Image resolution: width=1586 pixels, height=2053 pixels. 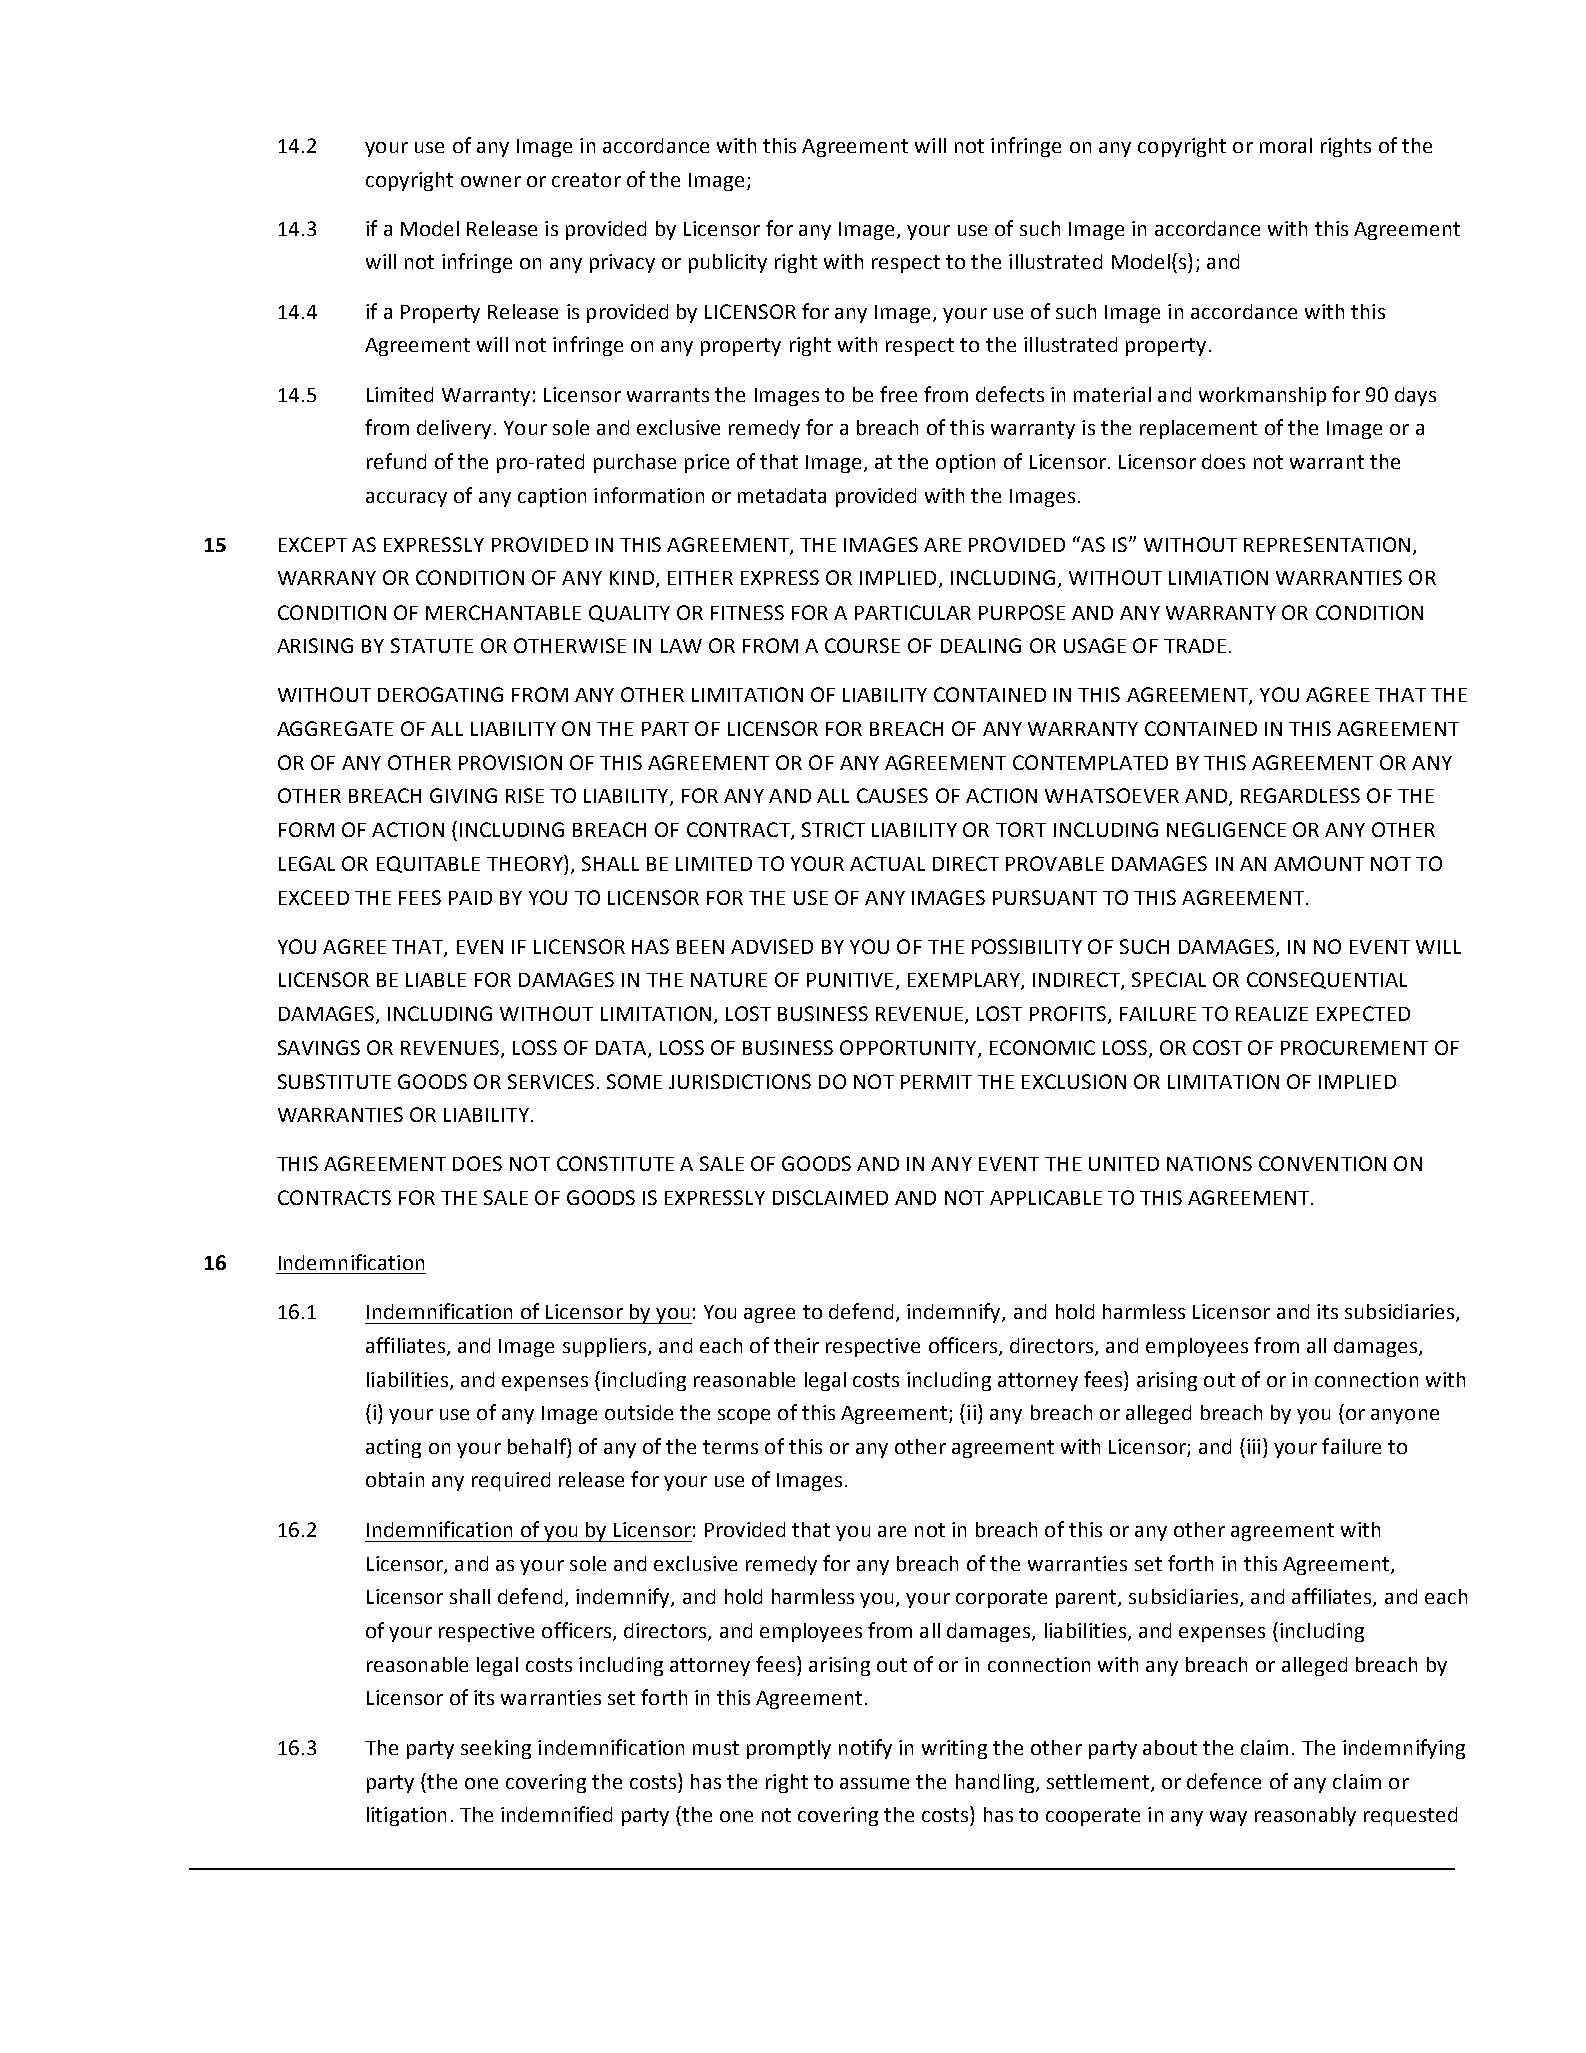 I want to click on COURSE, so click(x=862, y=645).
